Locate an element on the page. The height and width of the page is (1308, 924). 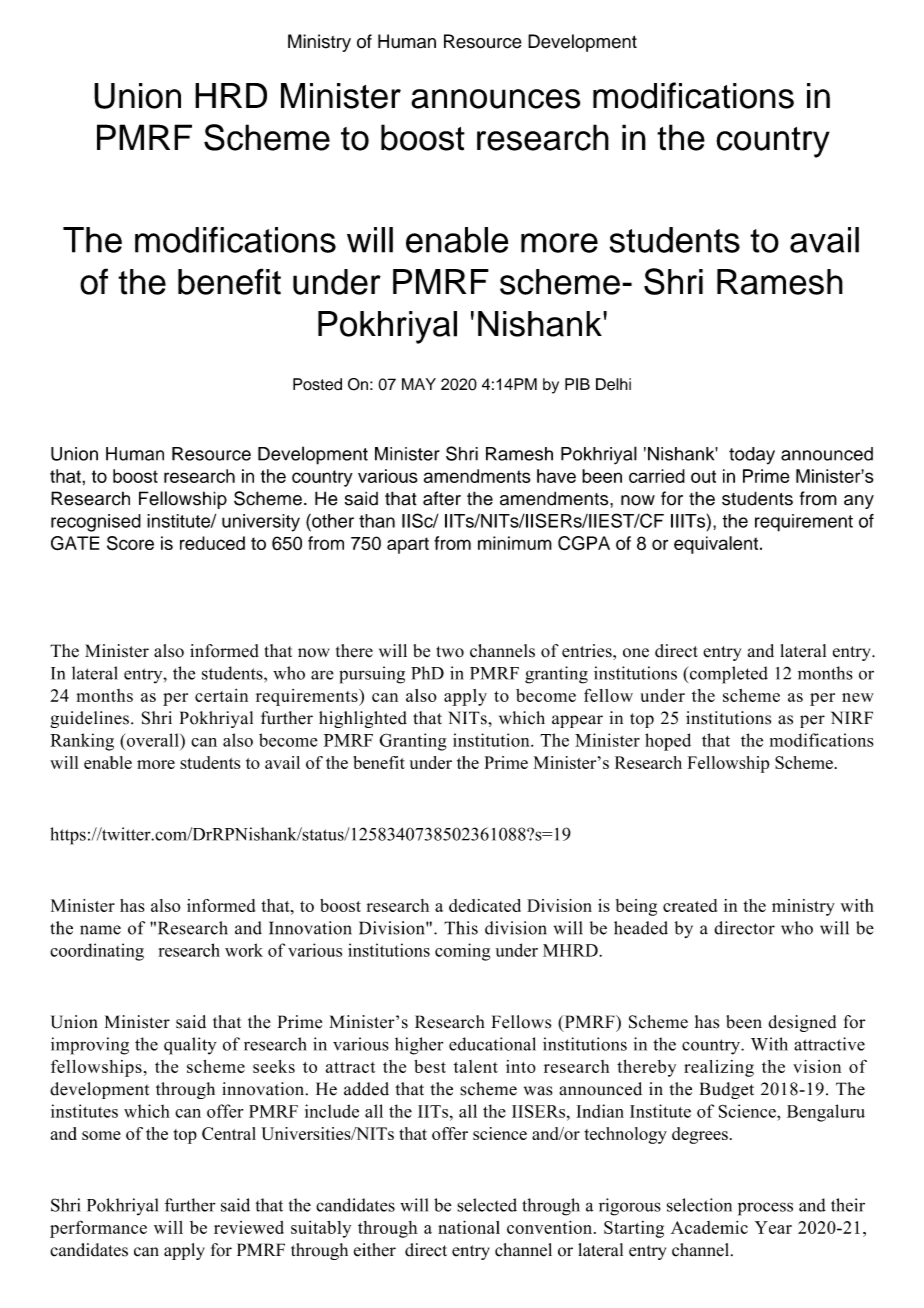
name is located at coordinates (100, 930).
